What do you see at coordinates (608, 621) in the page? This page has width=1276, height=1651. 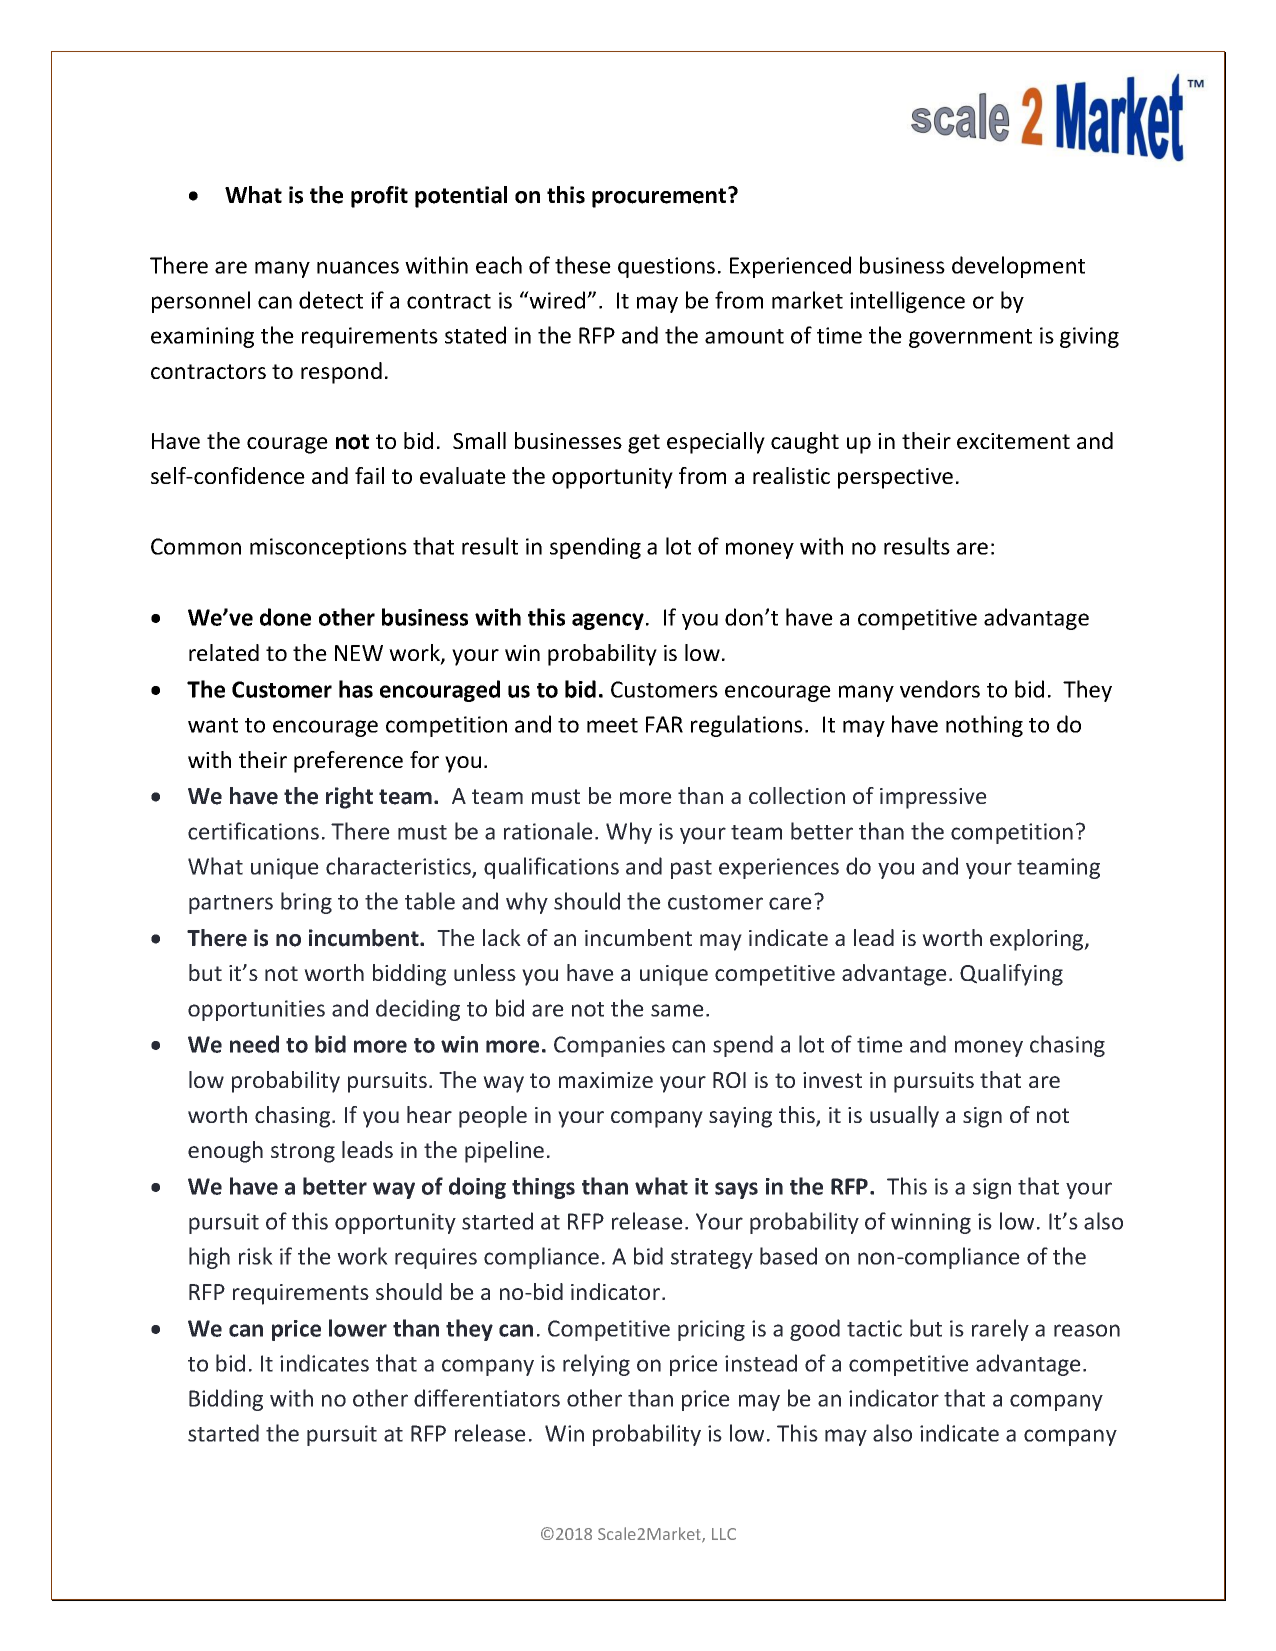 I see `agency` at bounding box center [608, 621].
